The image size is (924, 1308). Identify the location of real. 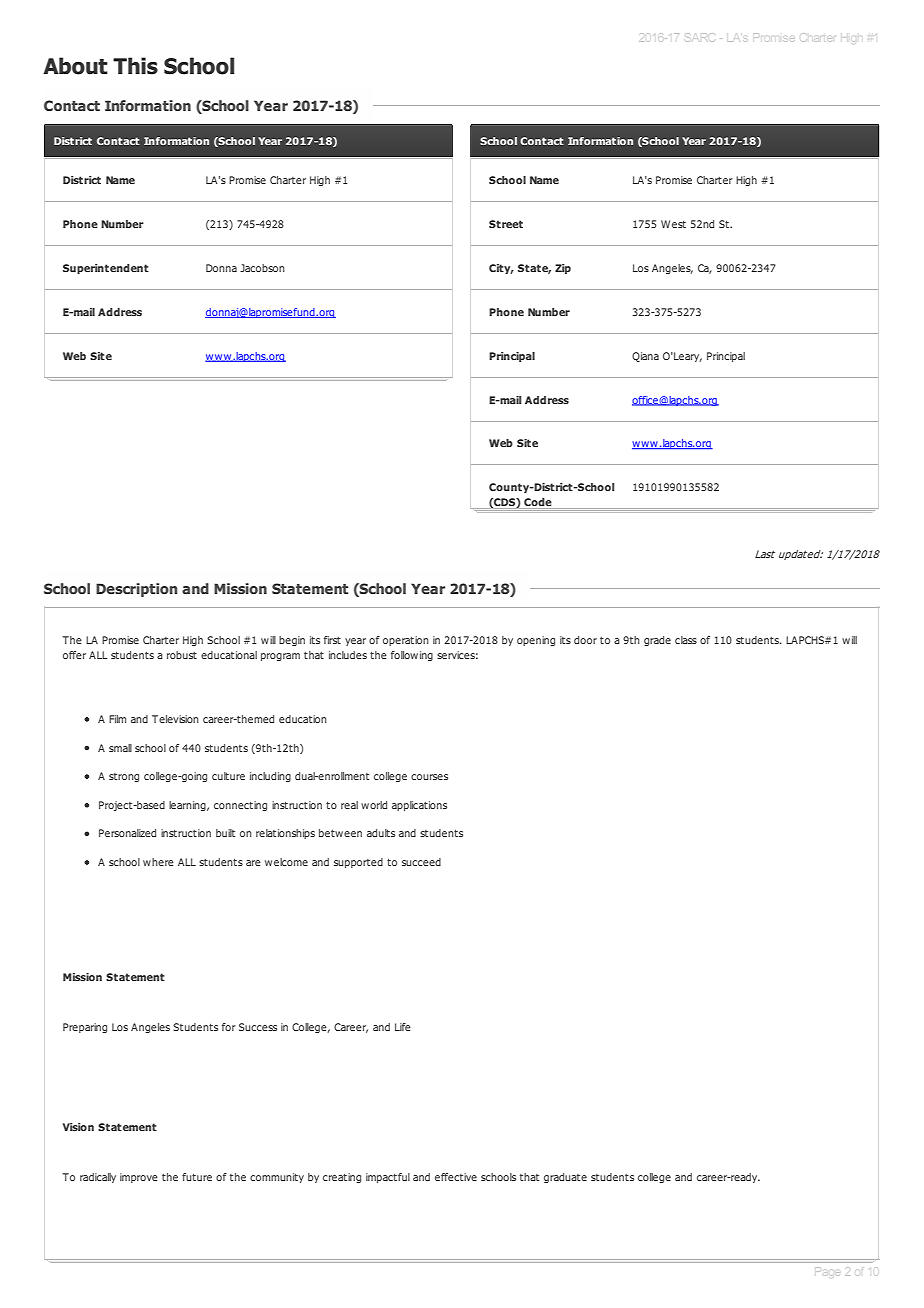
(349, 805).
